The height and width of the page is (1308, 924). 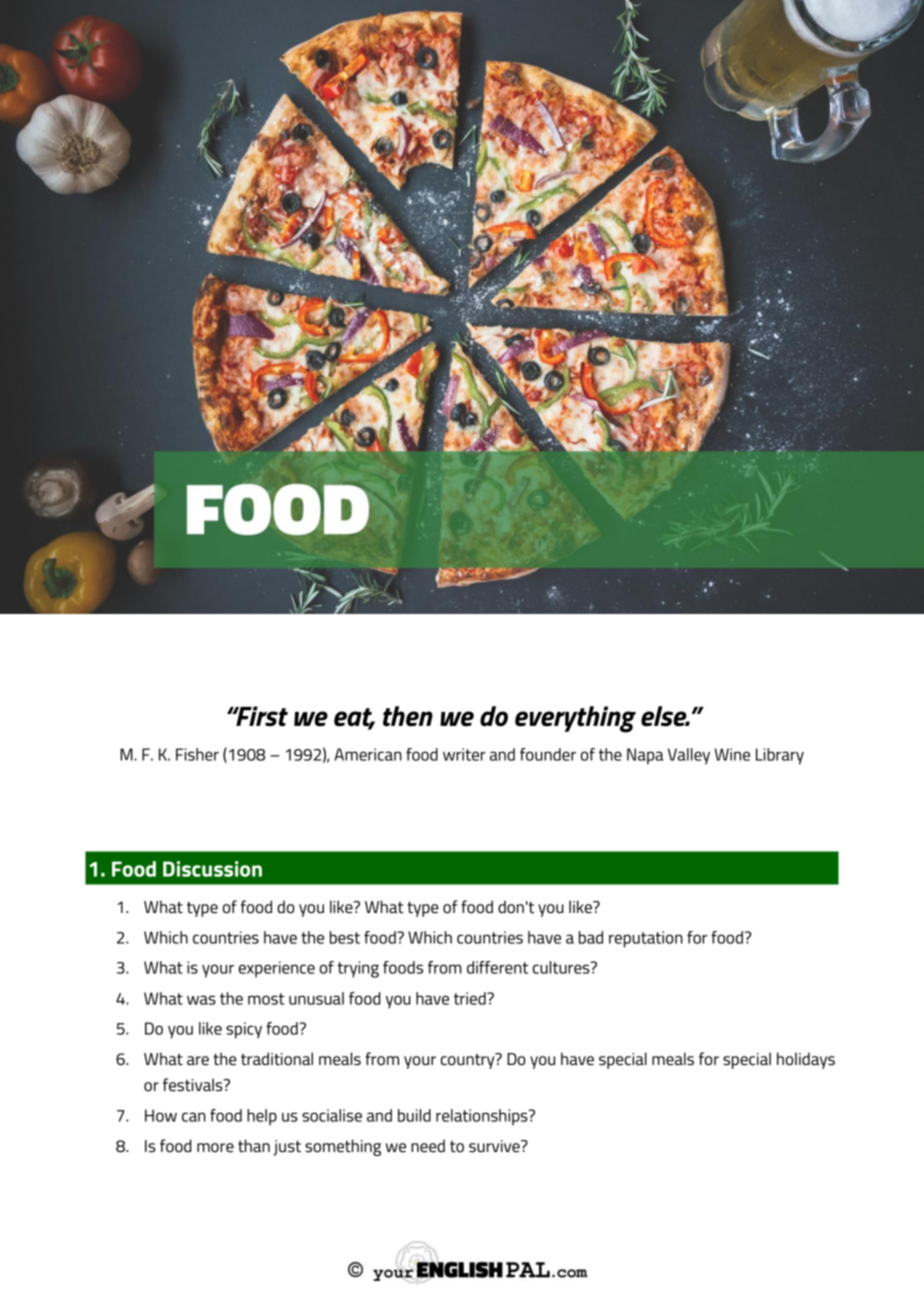 I want to click on cultures, so click(x=562, y=967).
